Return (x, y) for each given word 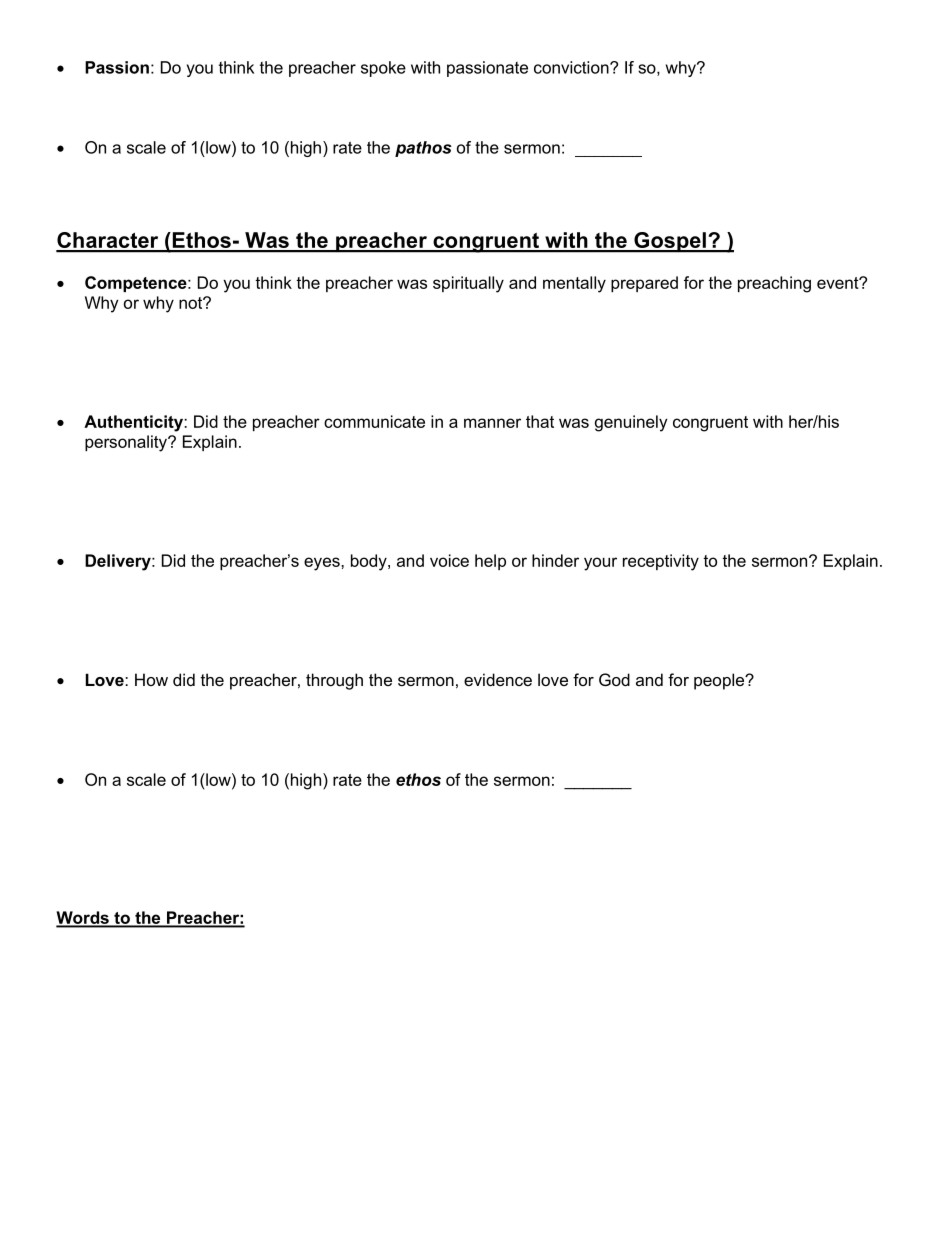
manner (492, 423)
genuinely (631, 423)
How (151, 679)
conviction (572, 67)
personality (127, 443)
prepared (644, 284)
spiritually (468, 284)
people (720, 681)
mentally (574, 284)
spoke (383, 69)
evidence (498, 679)
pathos (423, 149)
